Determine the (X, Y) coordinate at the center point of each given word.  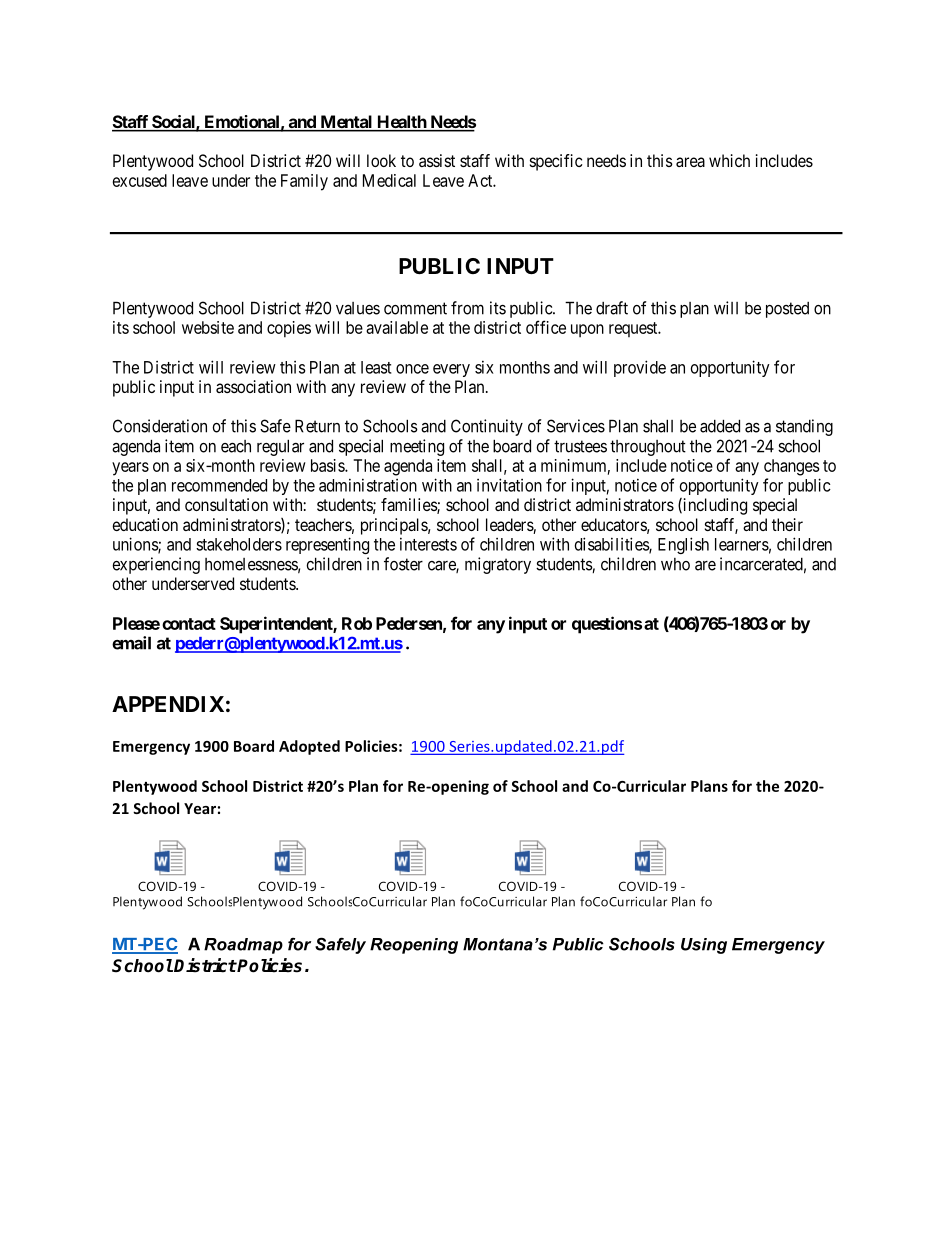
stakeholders (239, 544)
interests (428, 544)
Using (704, 946)
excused (140, 180)
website (208, 327)
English (683, 545)
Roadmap (243, 946)
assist (437, 160)
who (675, 564)
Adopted (309, 747)
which (729, 160)
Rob (357, 623)
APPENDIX (168, 704)
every (451, 370)
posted (787, 310)
